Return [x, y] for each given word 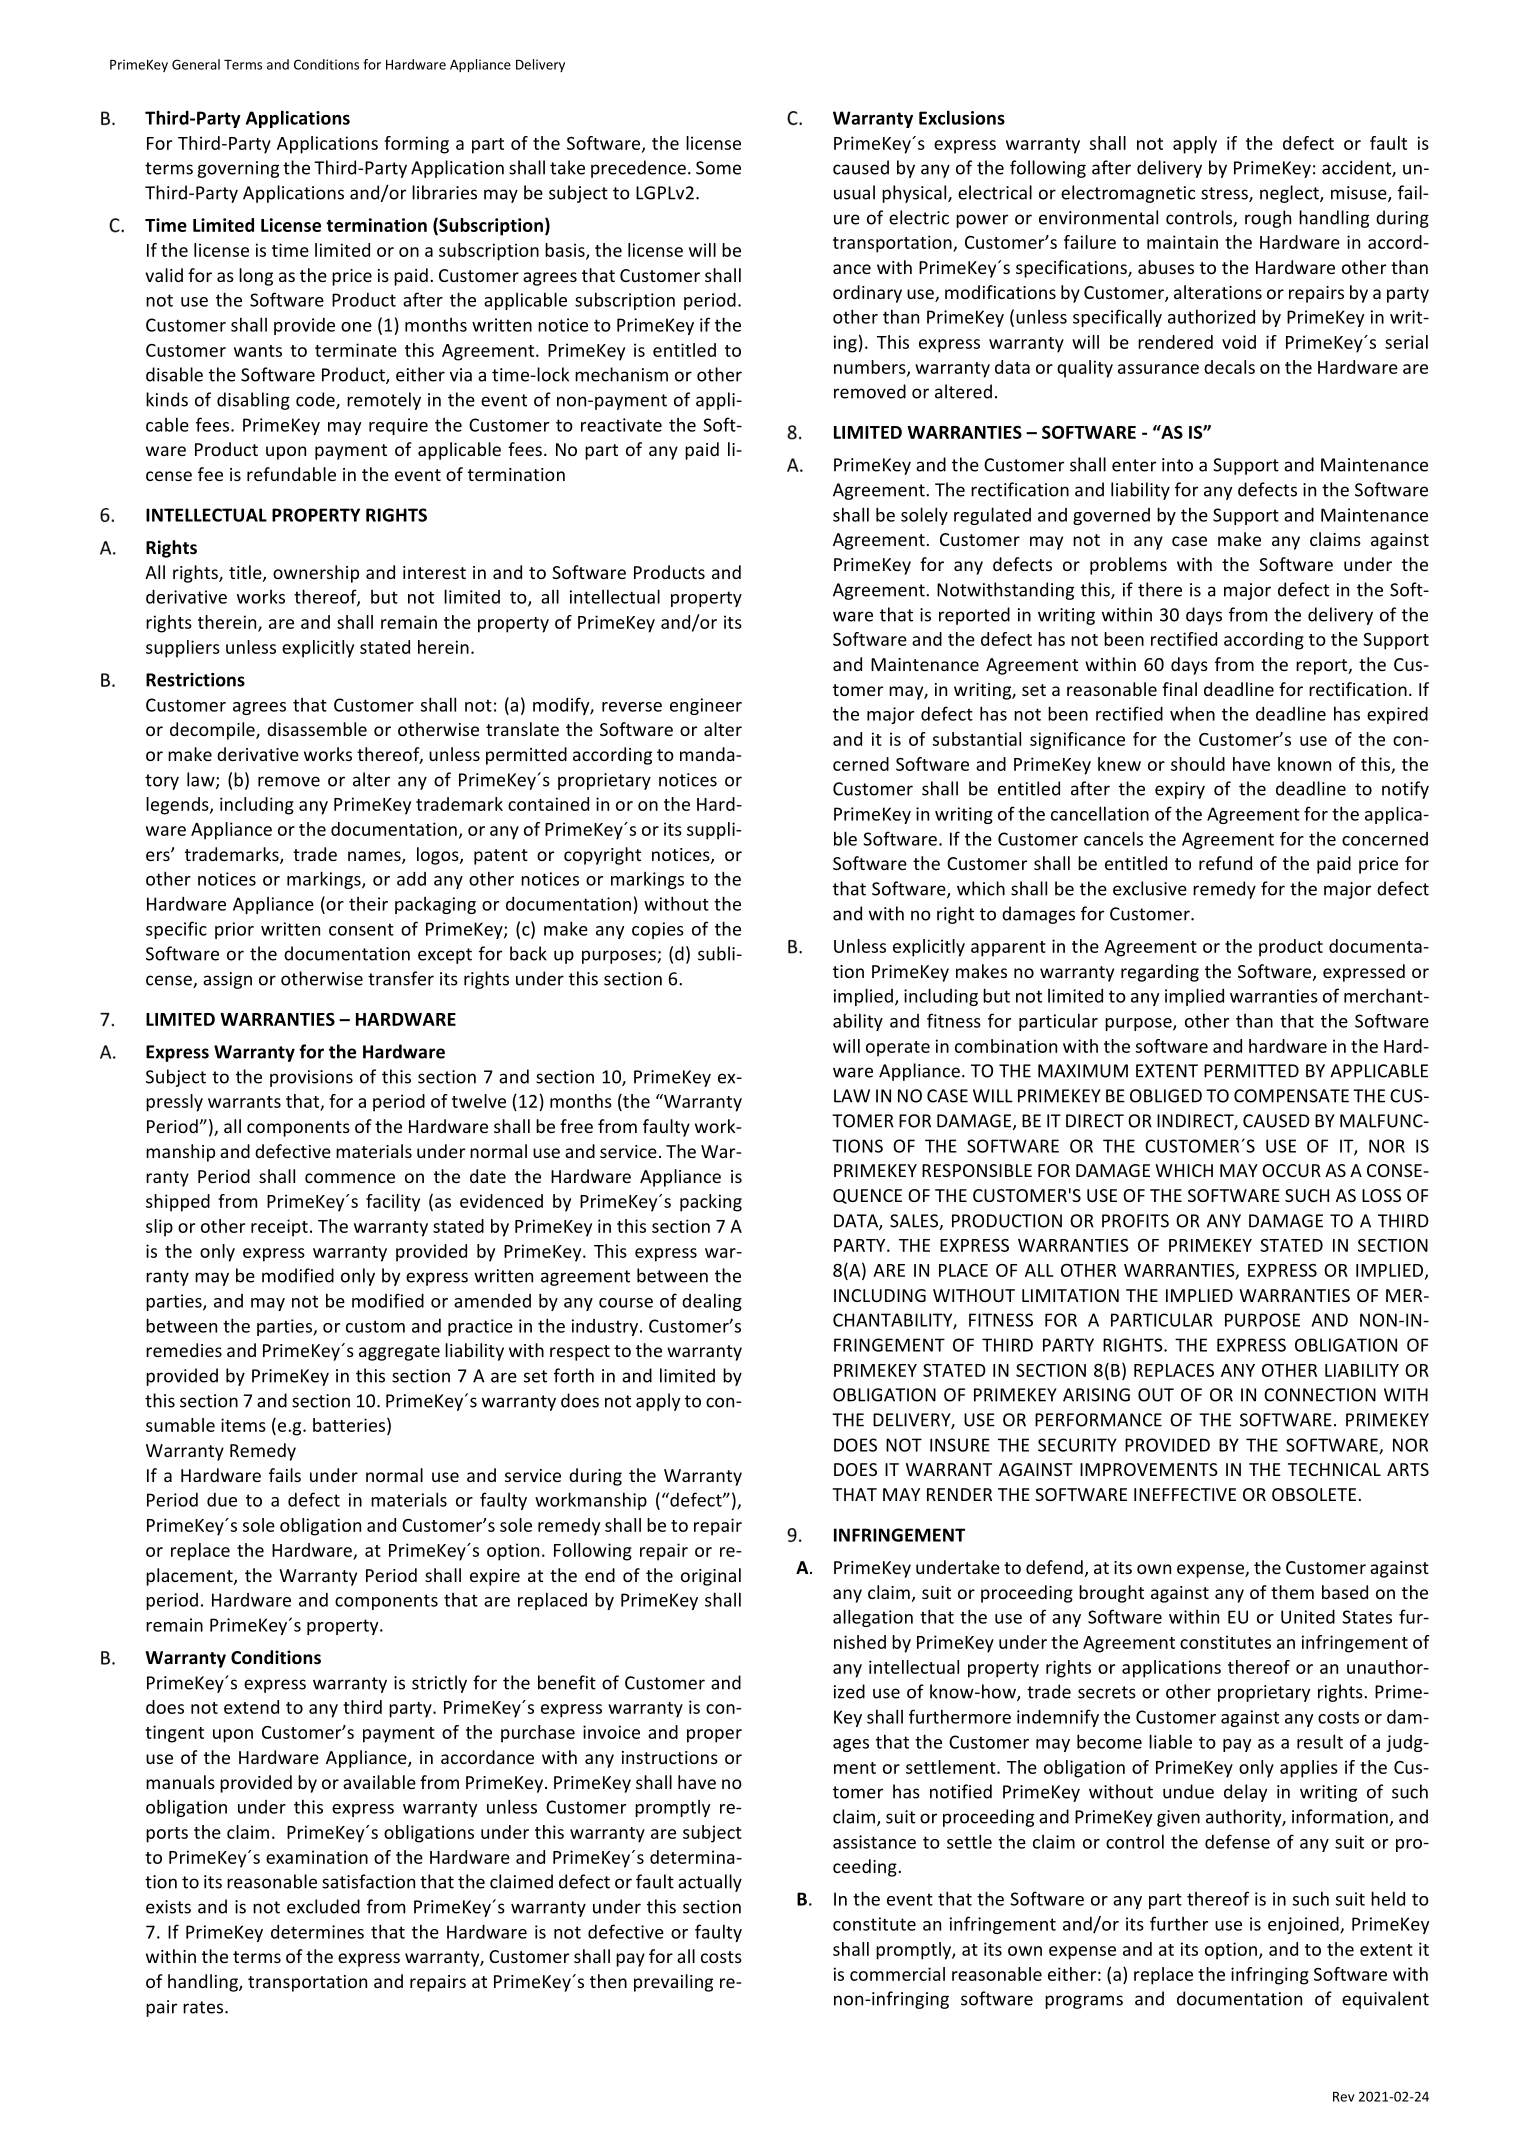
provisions [311, 1078]
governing [238, 169]
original [711, 1577]
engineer [706, 706]
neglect [1290, 194]
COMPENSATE [1291, 1096]
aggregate [399, 1353]
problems [1128, 566]
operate [898, 1049]
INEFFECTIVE [1185, 1494]
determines [317, 1932]
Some [718, 168]
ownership [316, 574]
